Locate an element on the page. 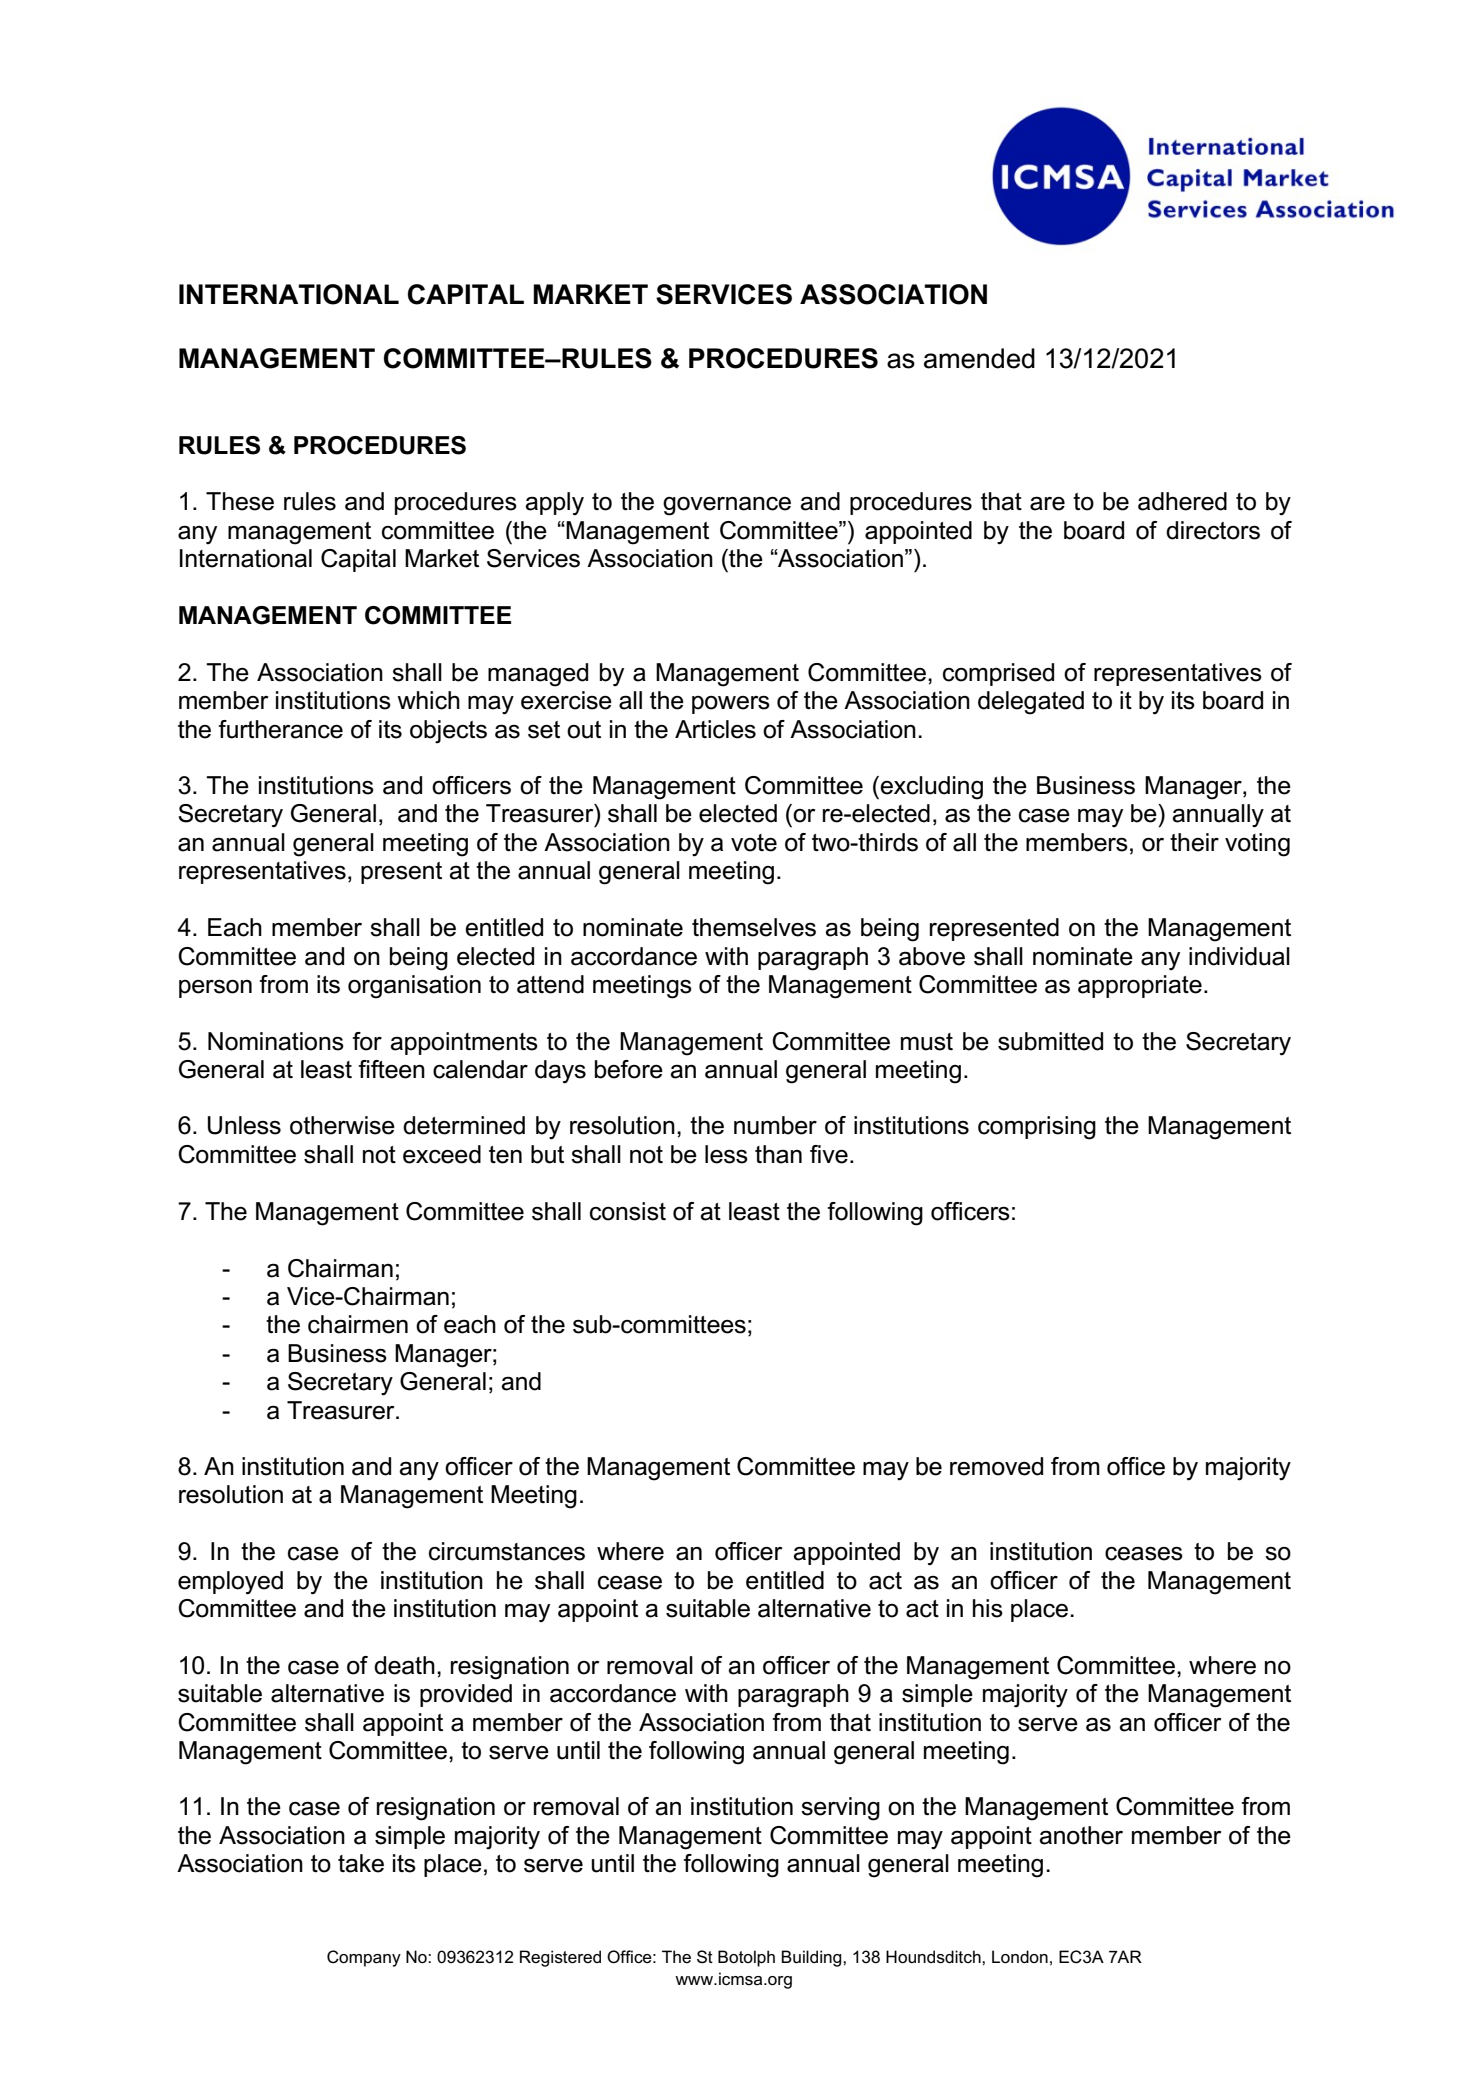 Image resolution: width=1469 pixels, height=2077 pixels. his is located at coordinates (988, 1608).
